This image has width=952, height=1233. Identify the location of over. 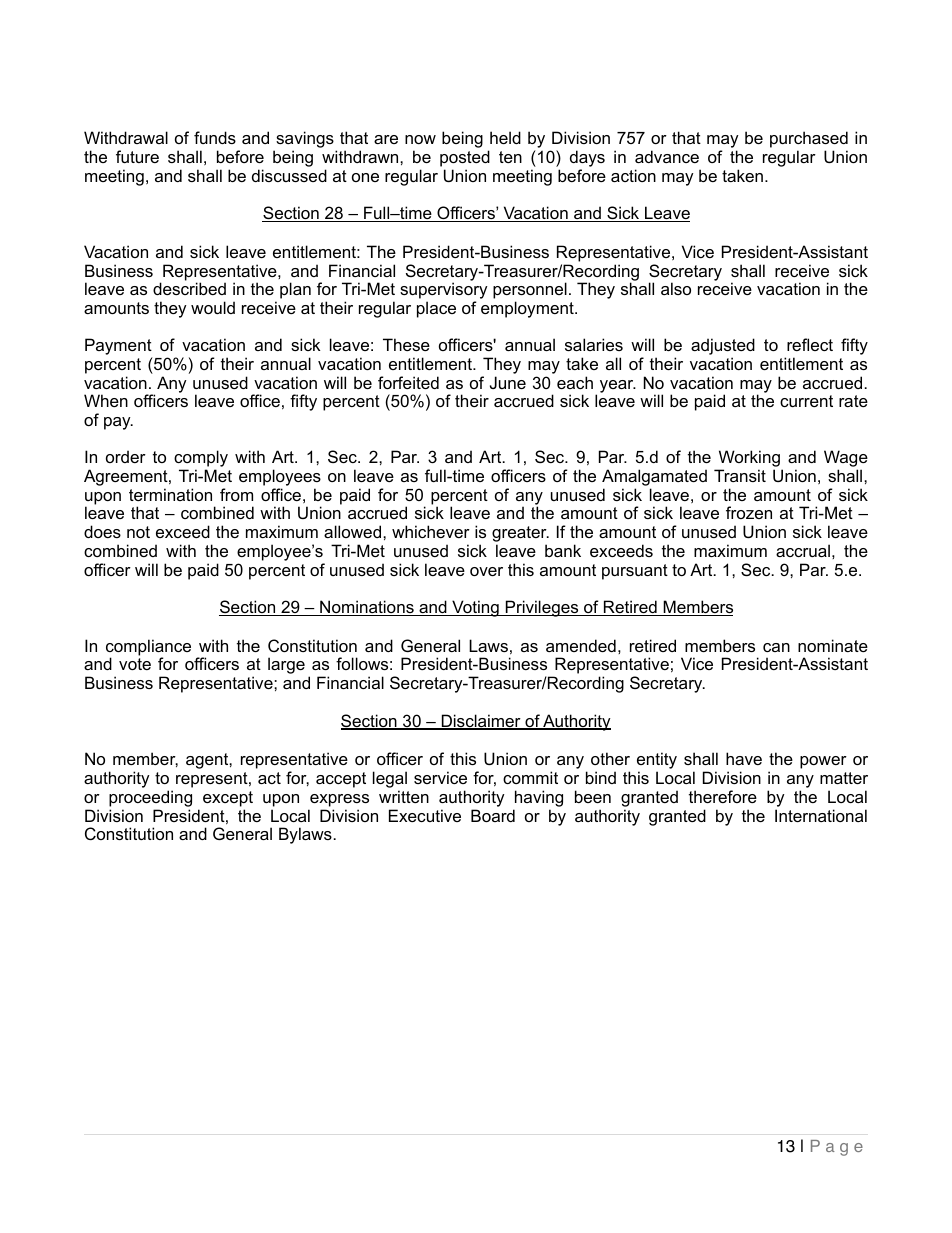
(486, 571).
